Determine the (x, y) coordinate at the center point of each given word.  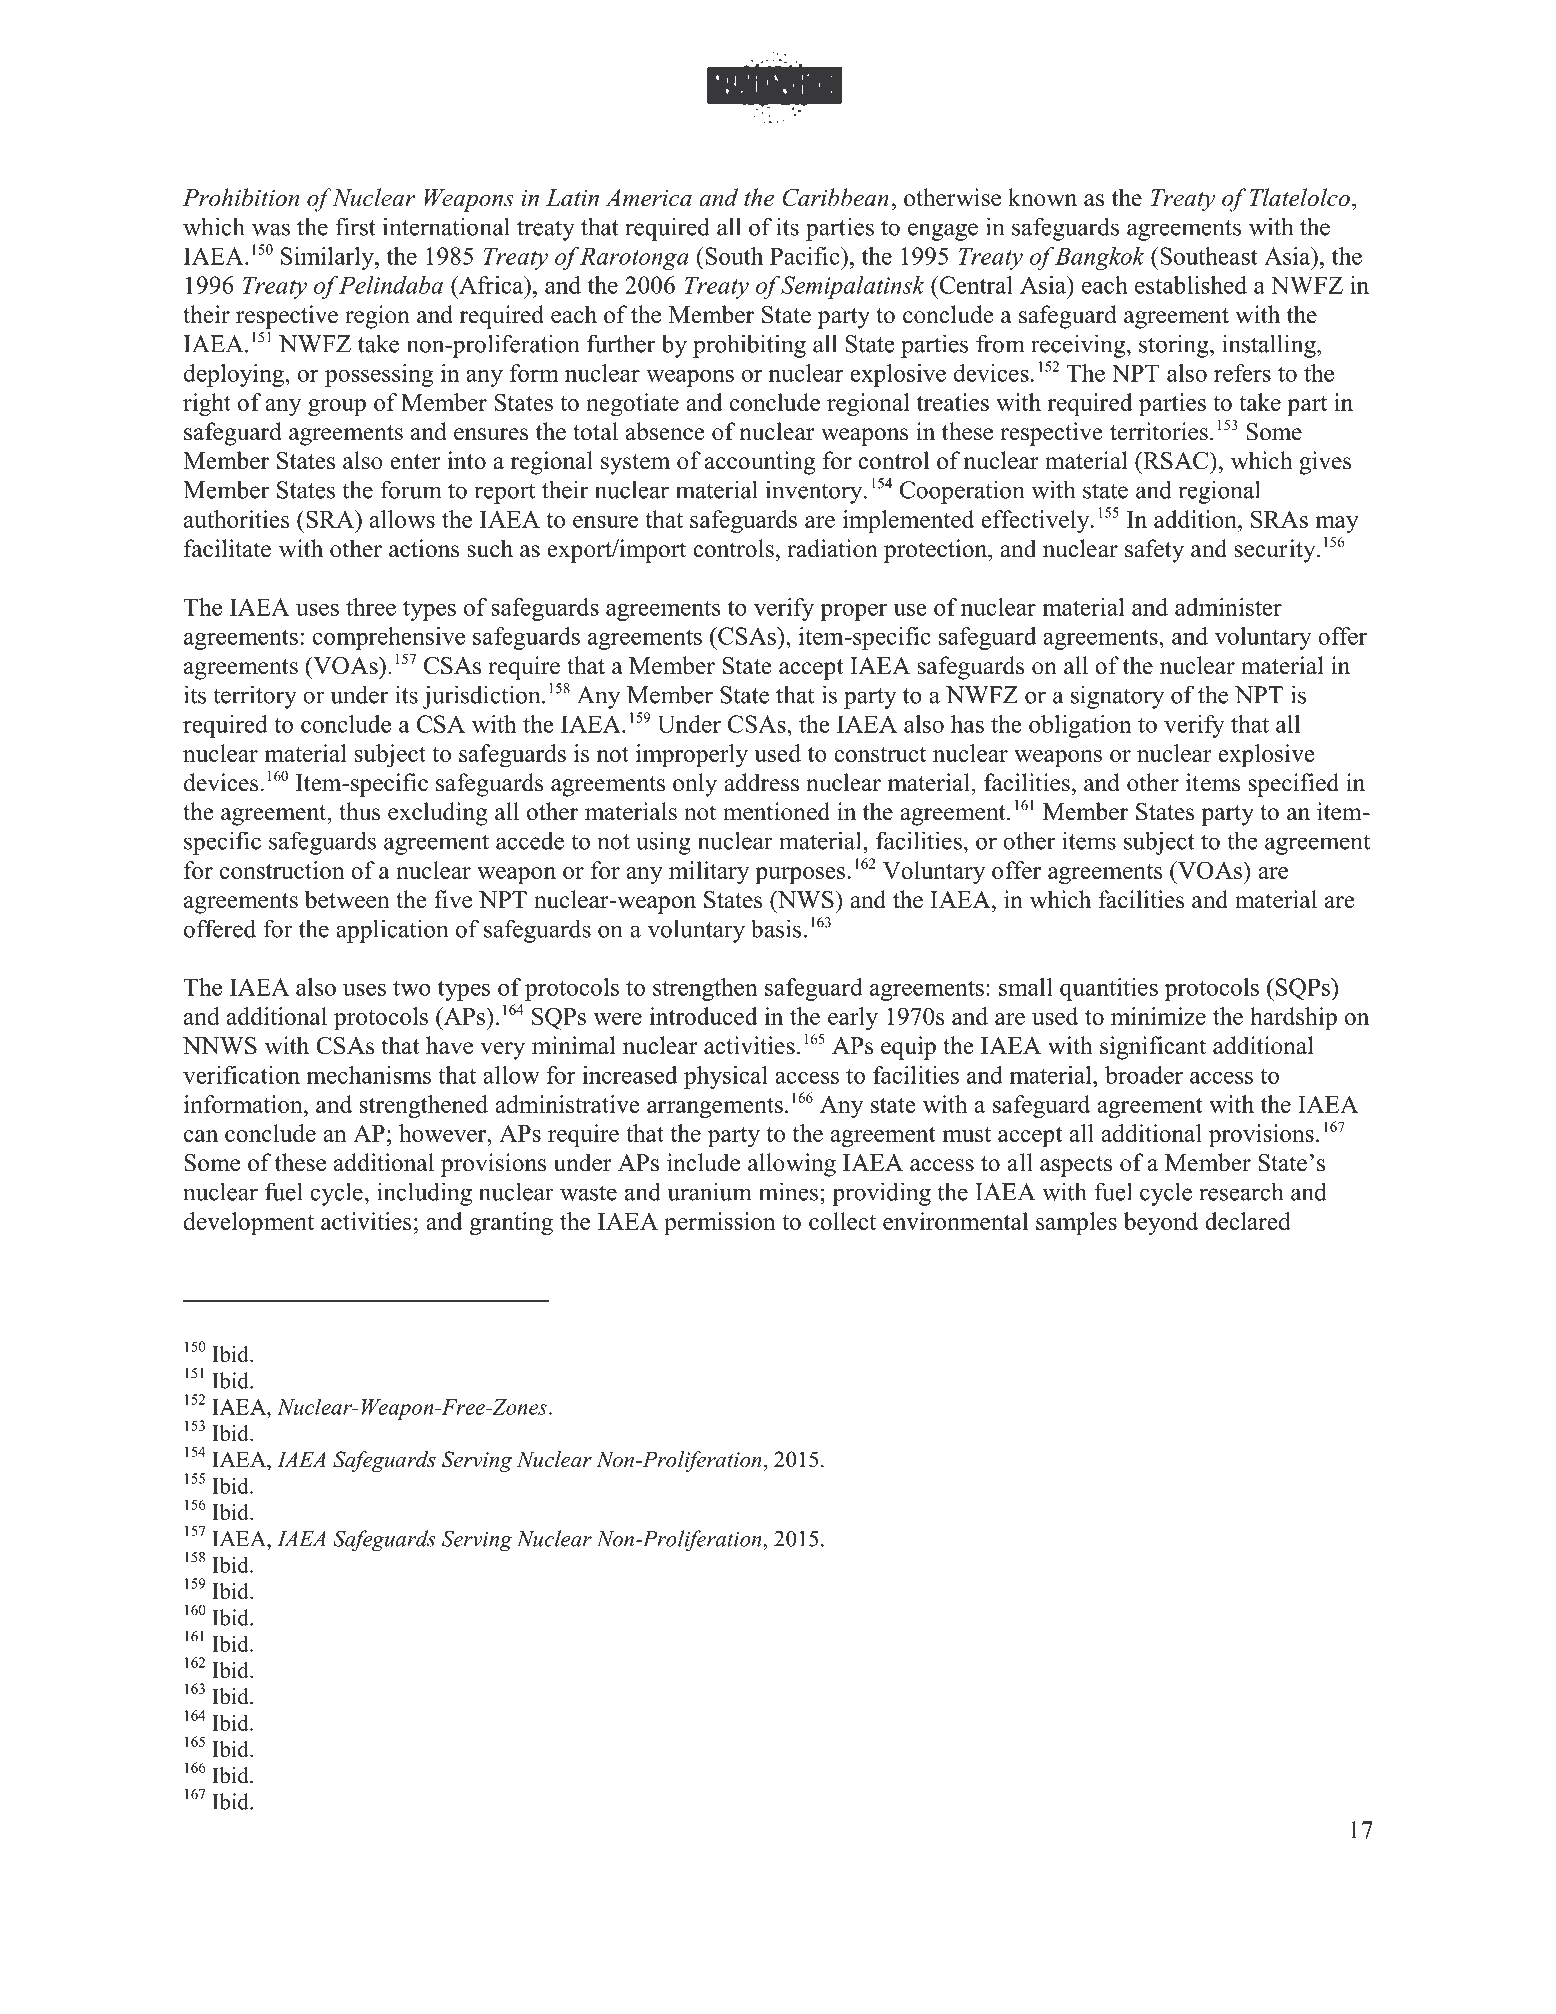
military (709, 872)
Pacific (806, 256)
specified (1293, 785)
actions (424, 548)
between (347, 899)
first (355, 226)
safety (1154, 551)
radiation (832, 548)
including (424, 1194)
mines (788, 1191)
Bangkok (1100, 258)
